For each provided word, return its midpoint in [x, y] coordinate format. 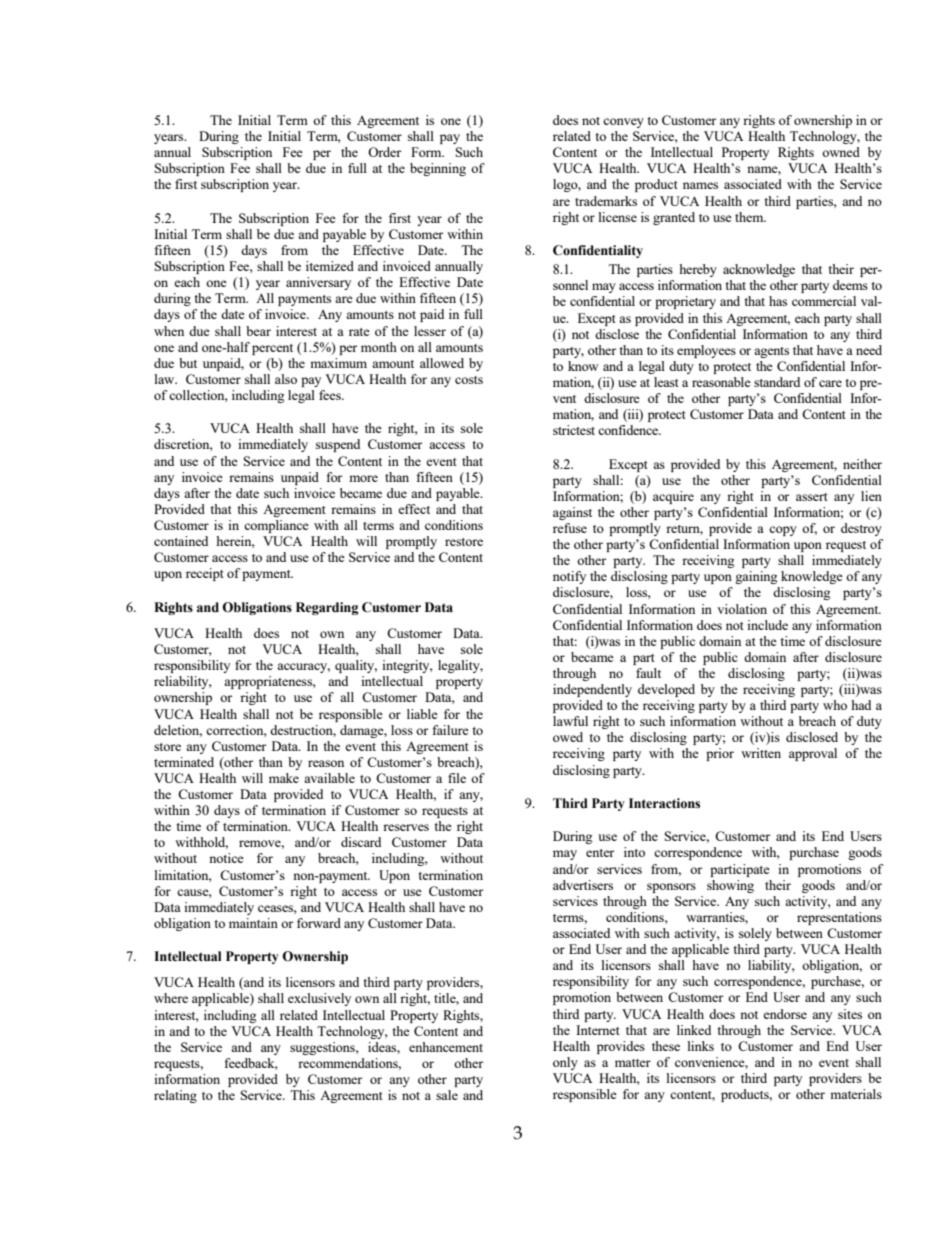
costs [469, 380]
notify [569, 577]
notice [226, 858]
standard [777, 382]
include [767, 625]
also [286, 379]
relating [175, 1096]
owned [841, 152]
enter [600, 853]
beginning [438, 169]
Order [384, 152]
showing [730, 886]
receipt [205, 574]
